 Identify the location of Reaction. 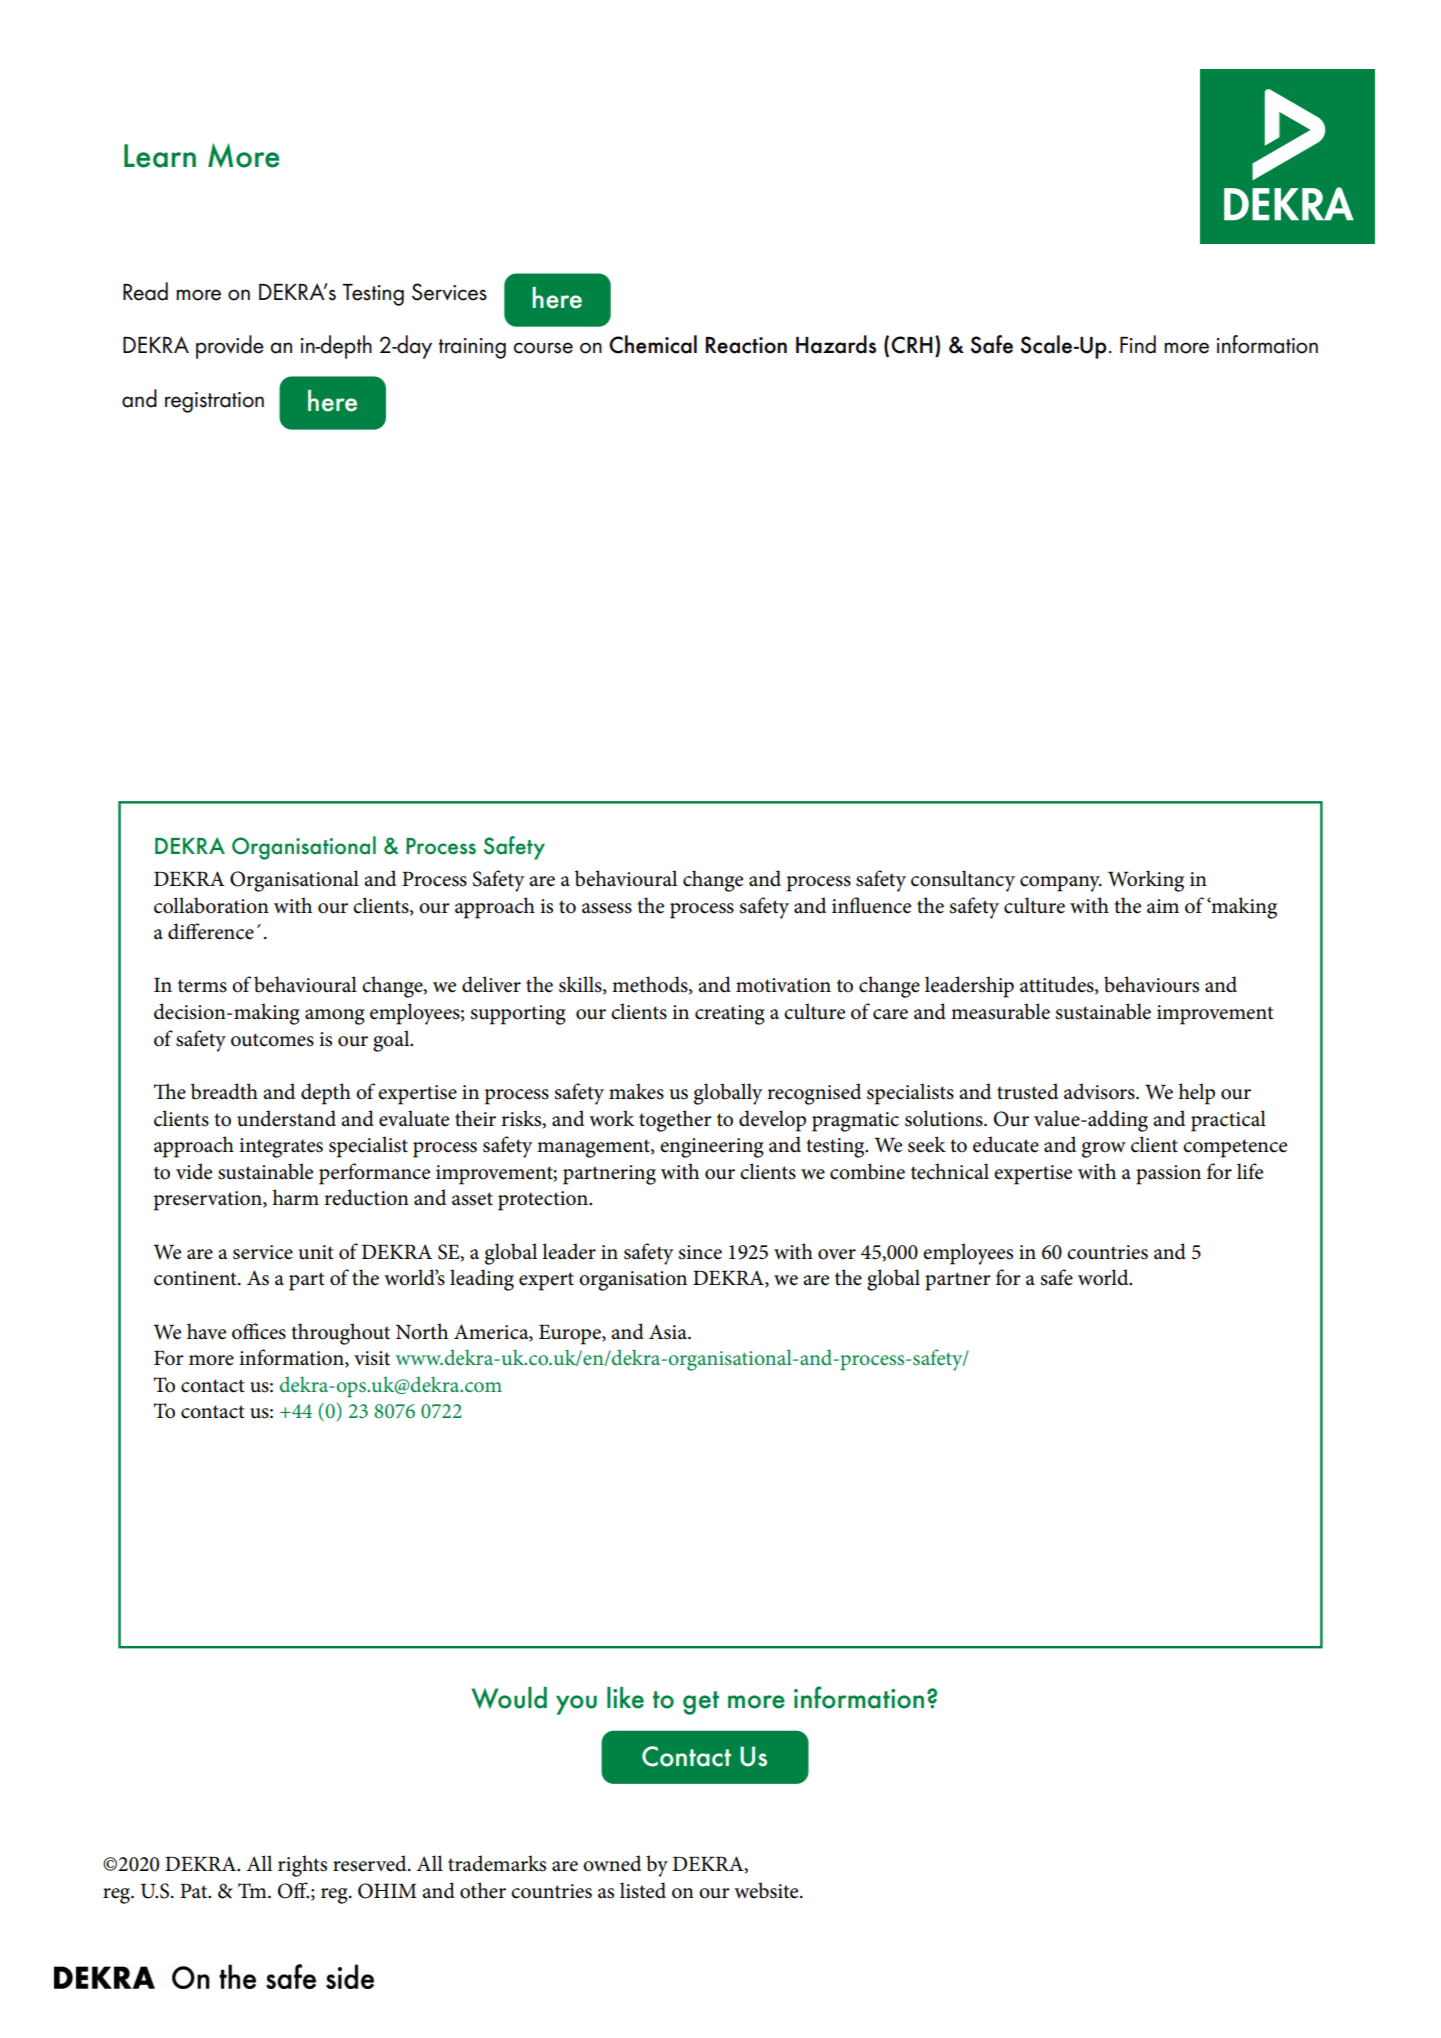
(746, 345).
